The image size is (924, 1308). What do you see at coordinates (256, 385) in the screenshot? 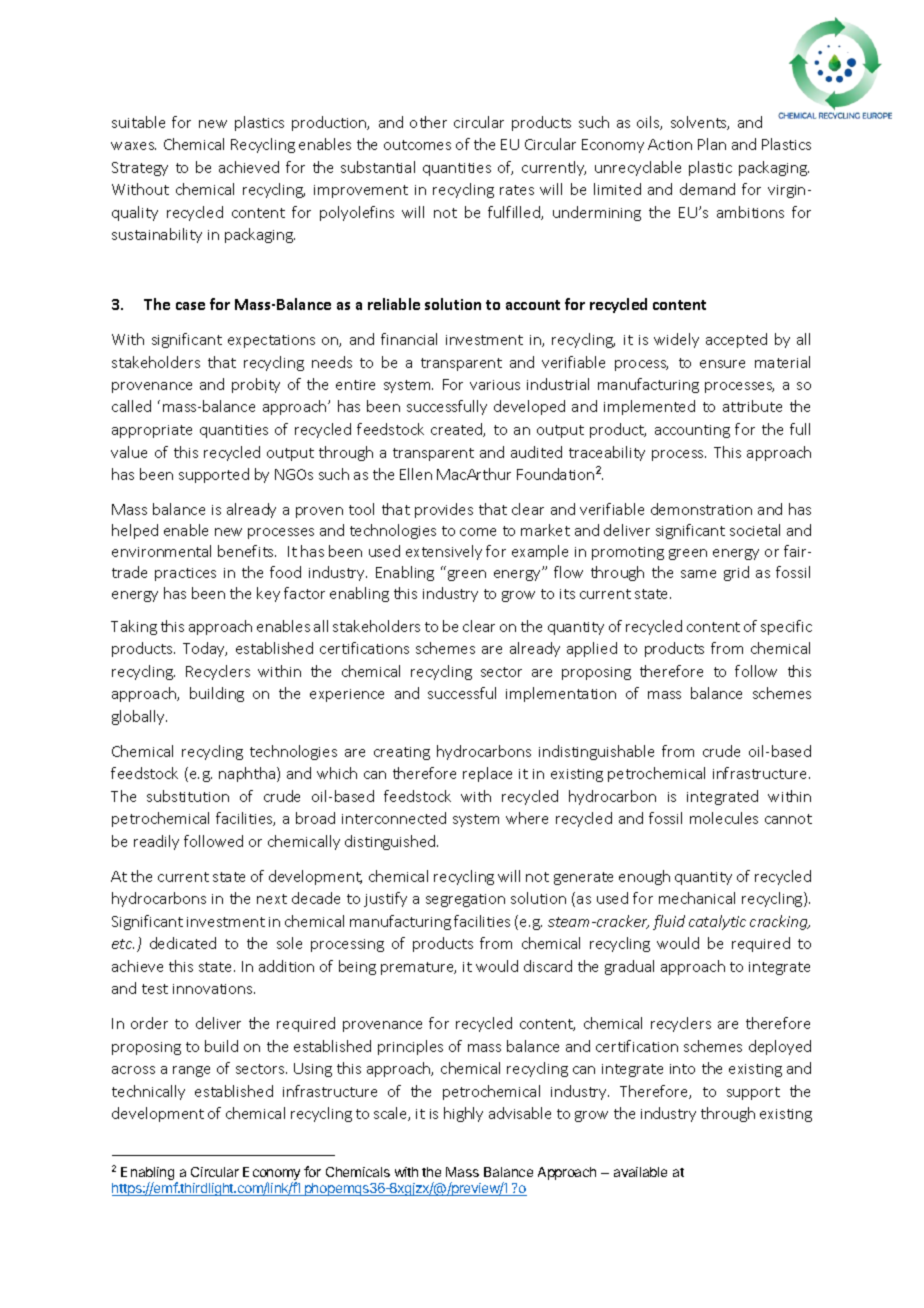
I see `probity` at bounding box center [256, 385].
